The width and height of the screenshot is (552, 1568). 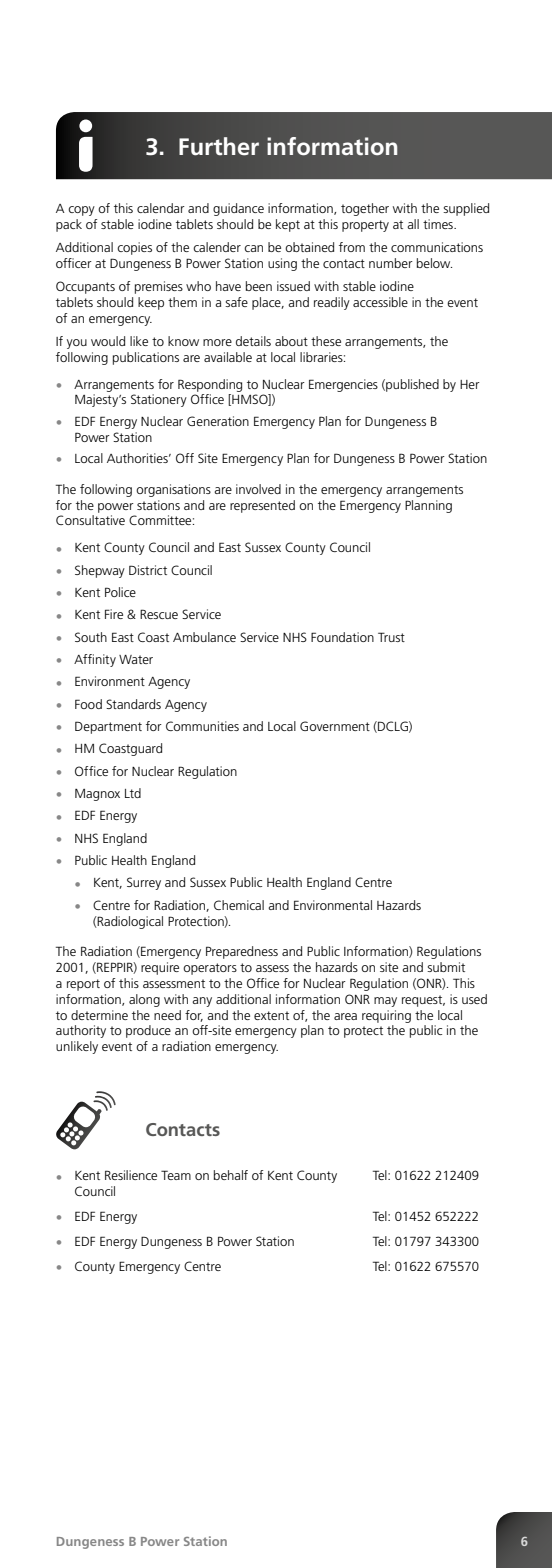 I want to click on Trust, so click(x=391, y=637).
